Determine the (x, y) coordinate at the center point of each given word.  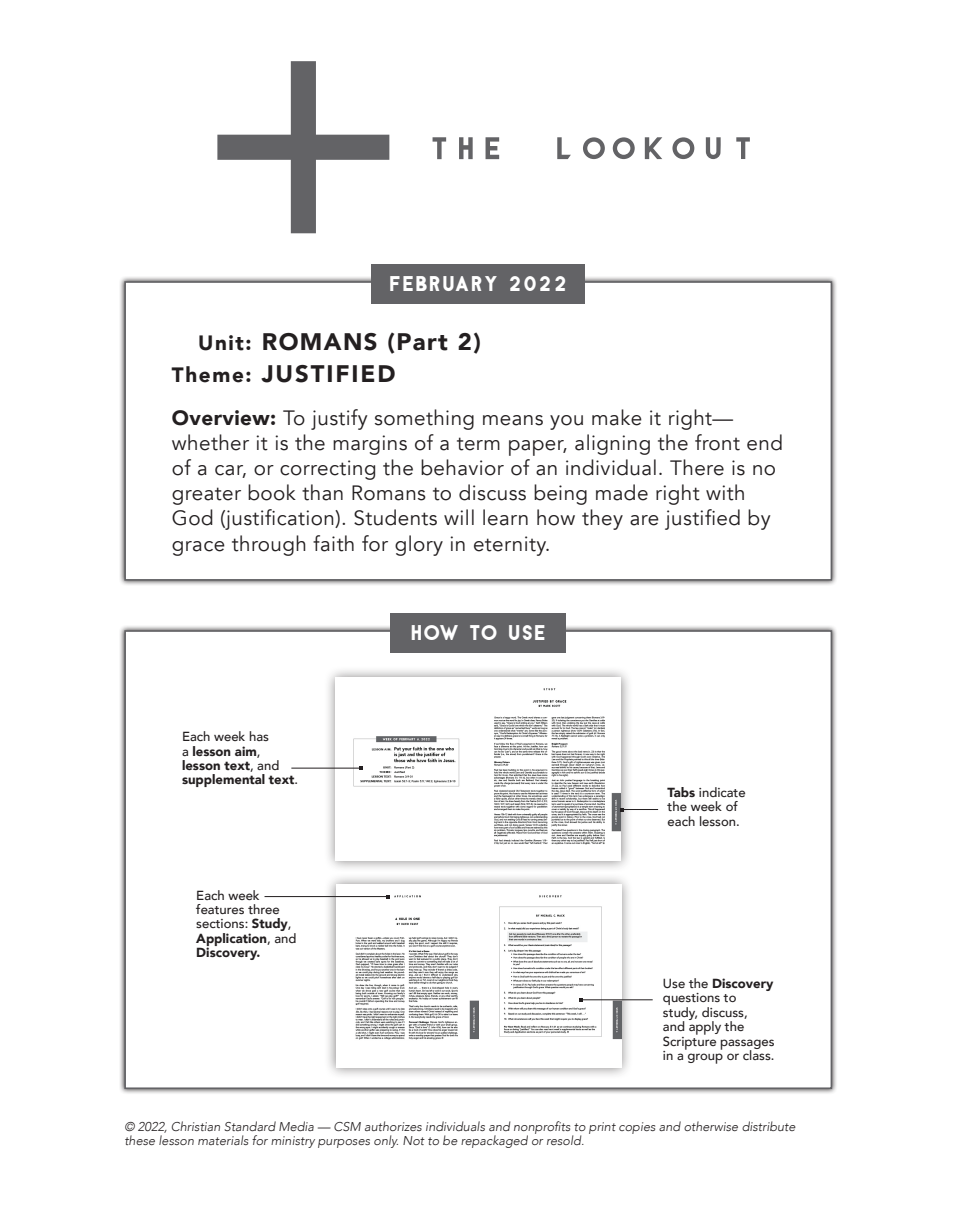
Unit (221, 343)
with (725, 492)
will (459, 517)
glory (419, 545)
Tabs (681, 792)
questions (691, 1000)
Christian (196, 1126)
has (259, 736)
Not (414, 1140)
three (263, 909)
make (617, 417)
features (220, 909)
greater (206, 496)
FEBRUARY (443, 283)
